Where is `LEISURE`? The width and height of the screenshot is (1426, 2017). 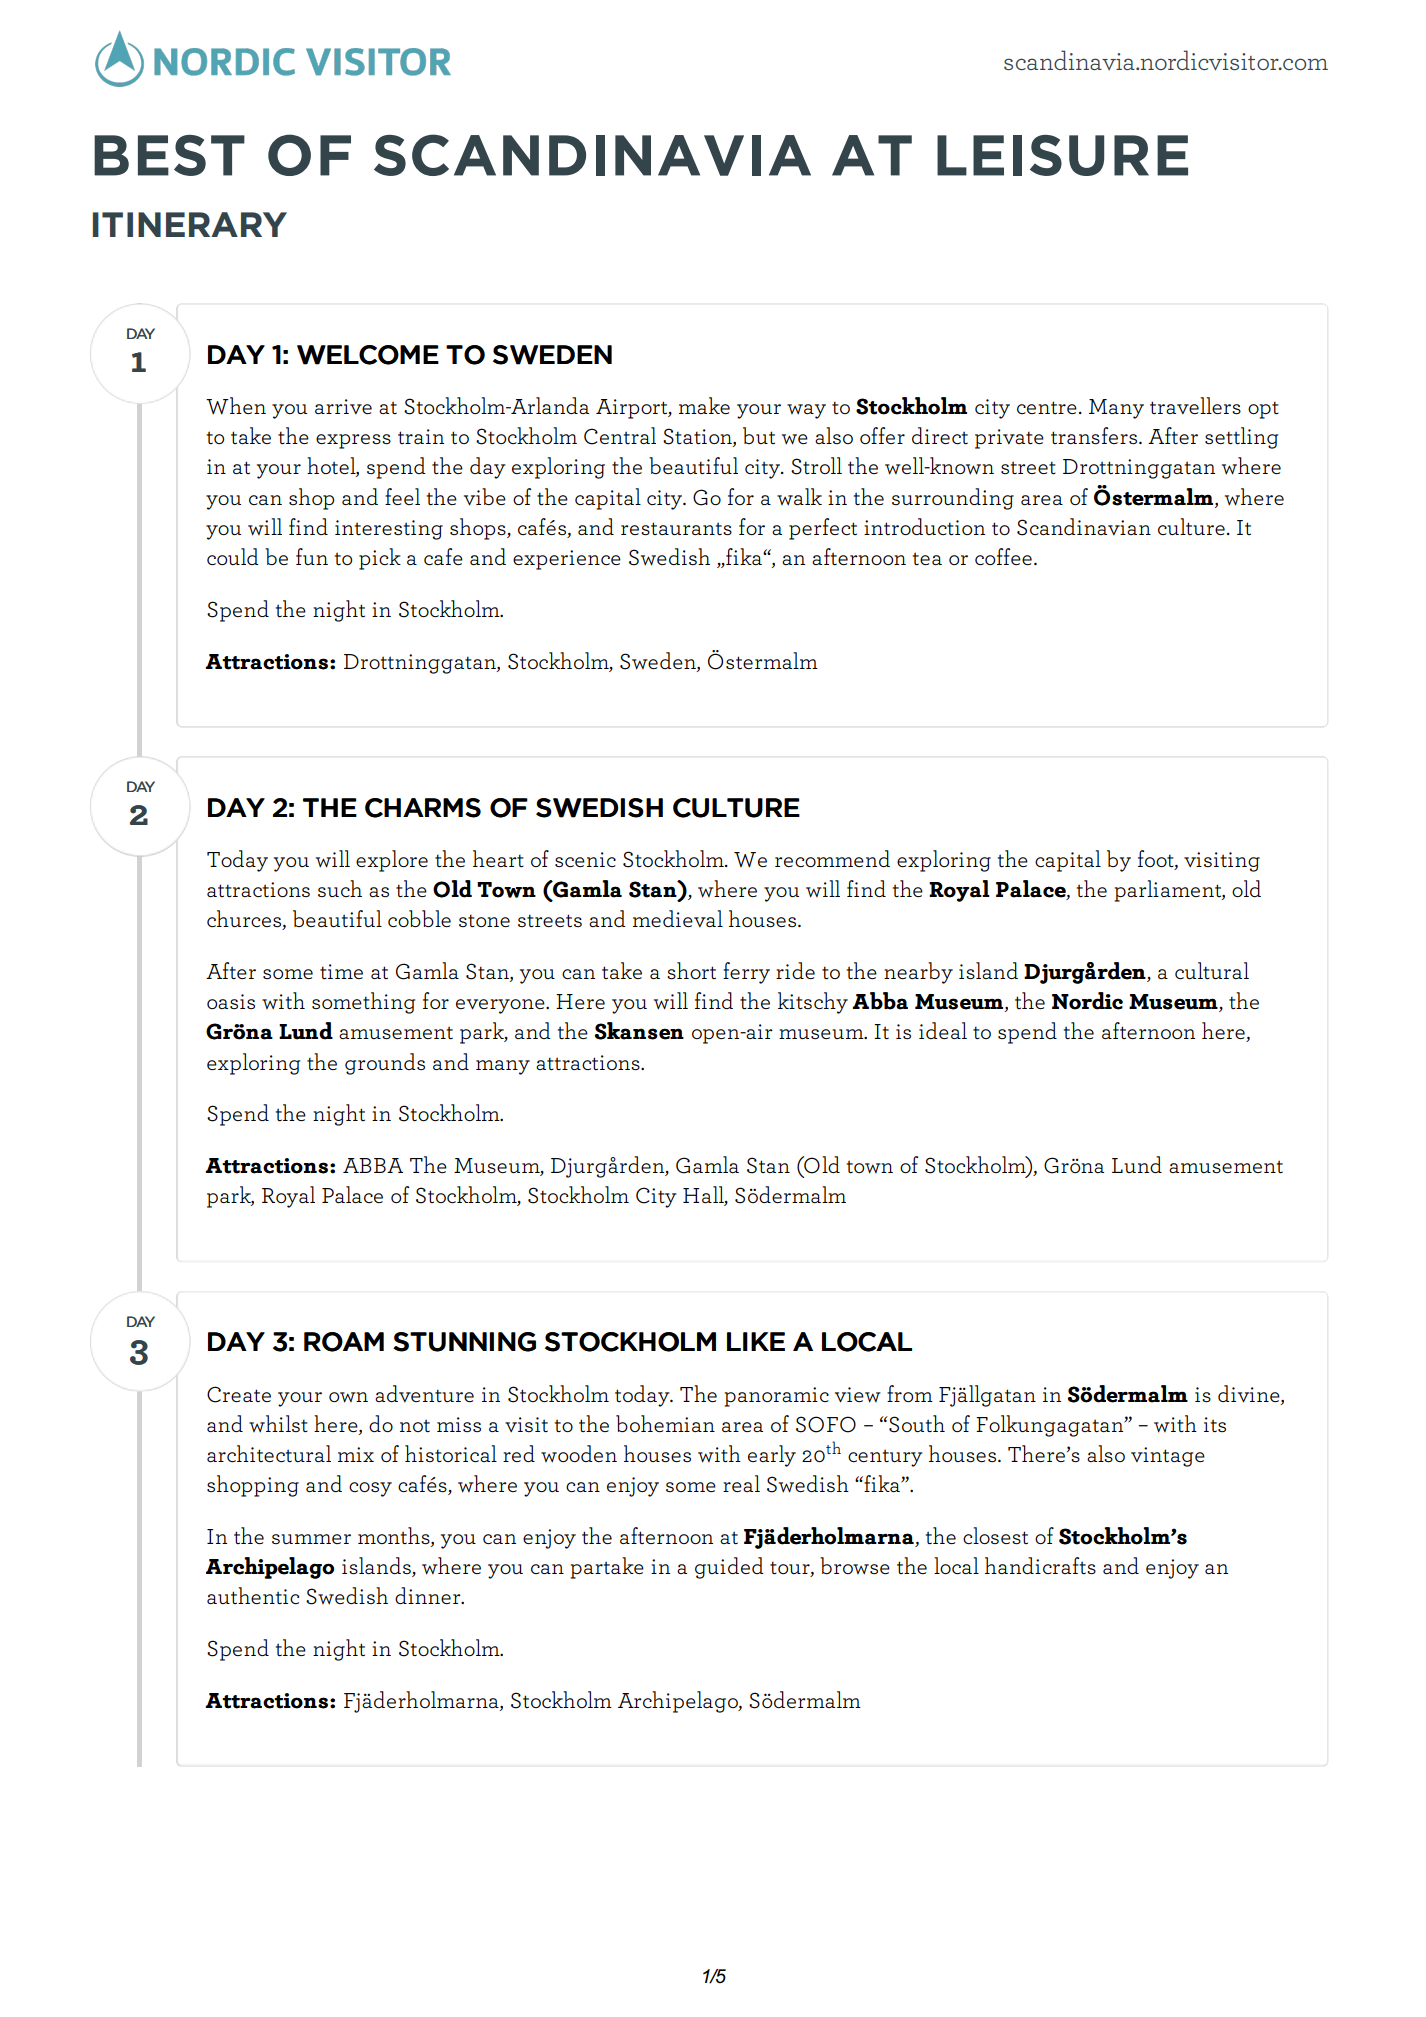 LEISURE is located at coordinates (1062, 155).
